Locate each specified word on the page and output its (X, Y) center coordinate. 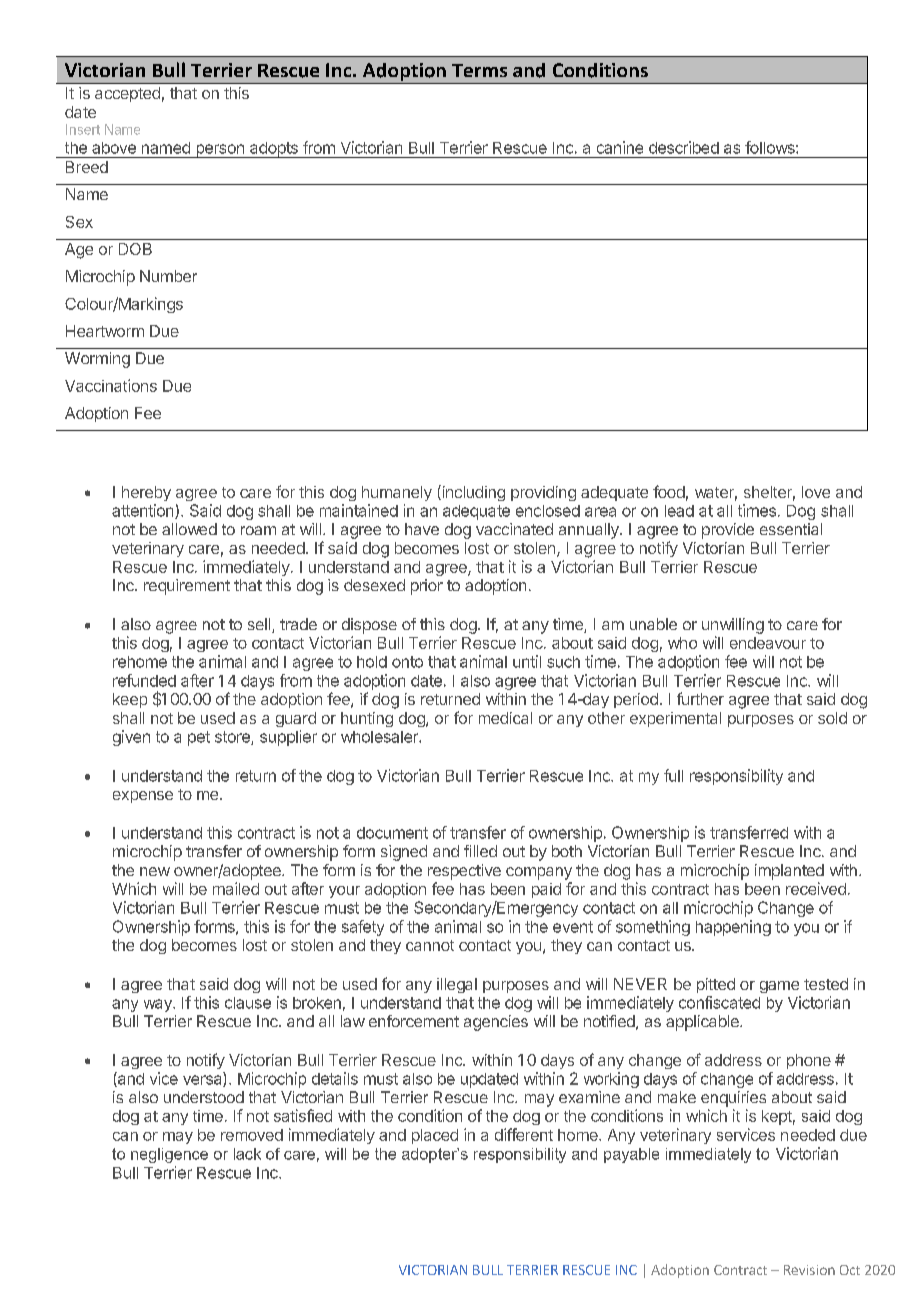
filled (480, 851)
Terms (479, 70)
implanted (789, 872)
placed (435, 1136)
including (472, 493)
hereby (146, 493)
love (816, 492)
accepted (127, 94)
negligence (169, 1155)
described (684, 147)
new (155, 871)
